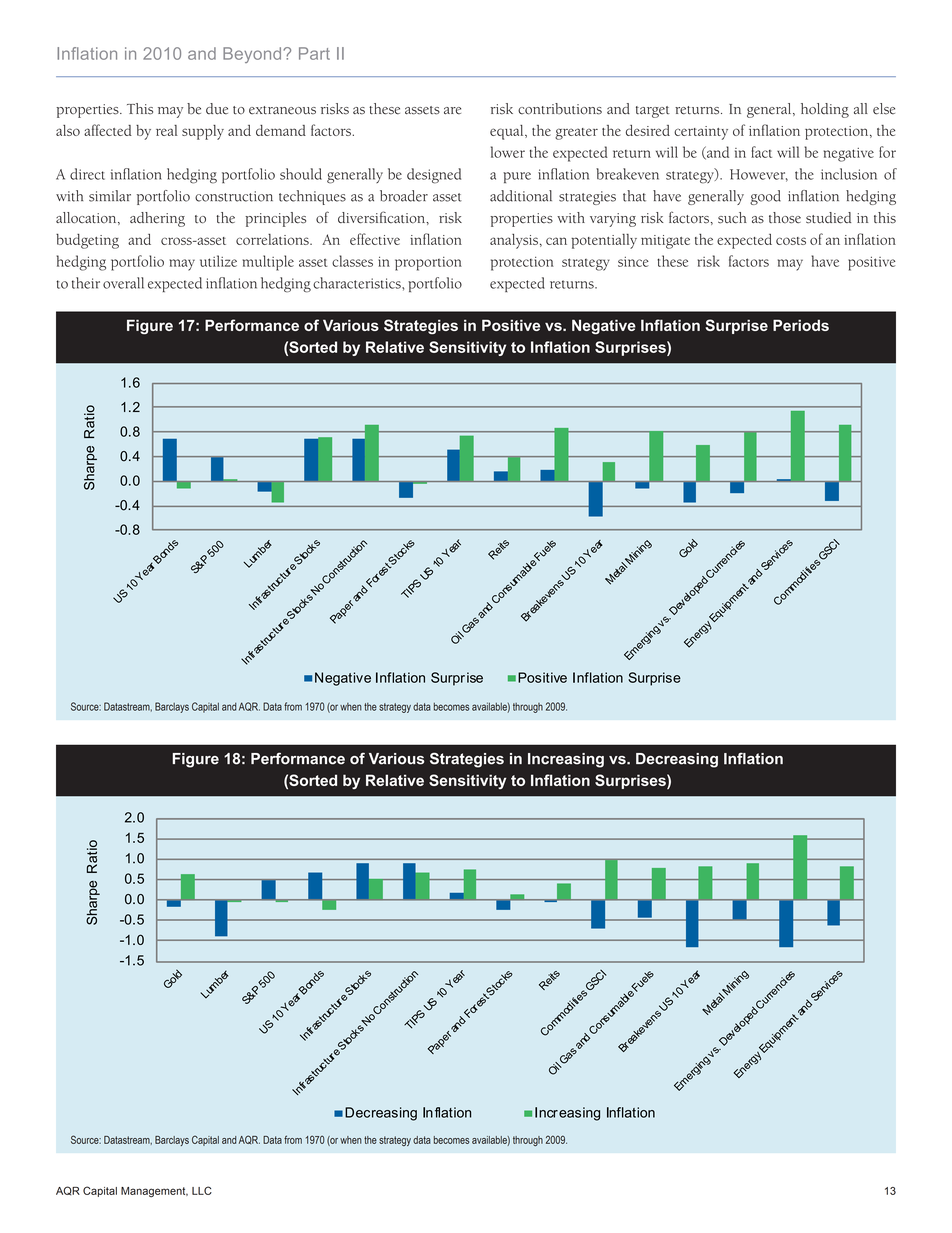  I want to click on overall, so click(123, 283).
